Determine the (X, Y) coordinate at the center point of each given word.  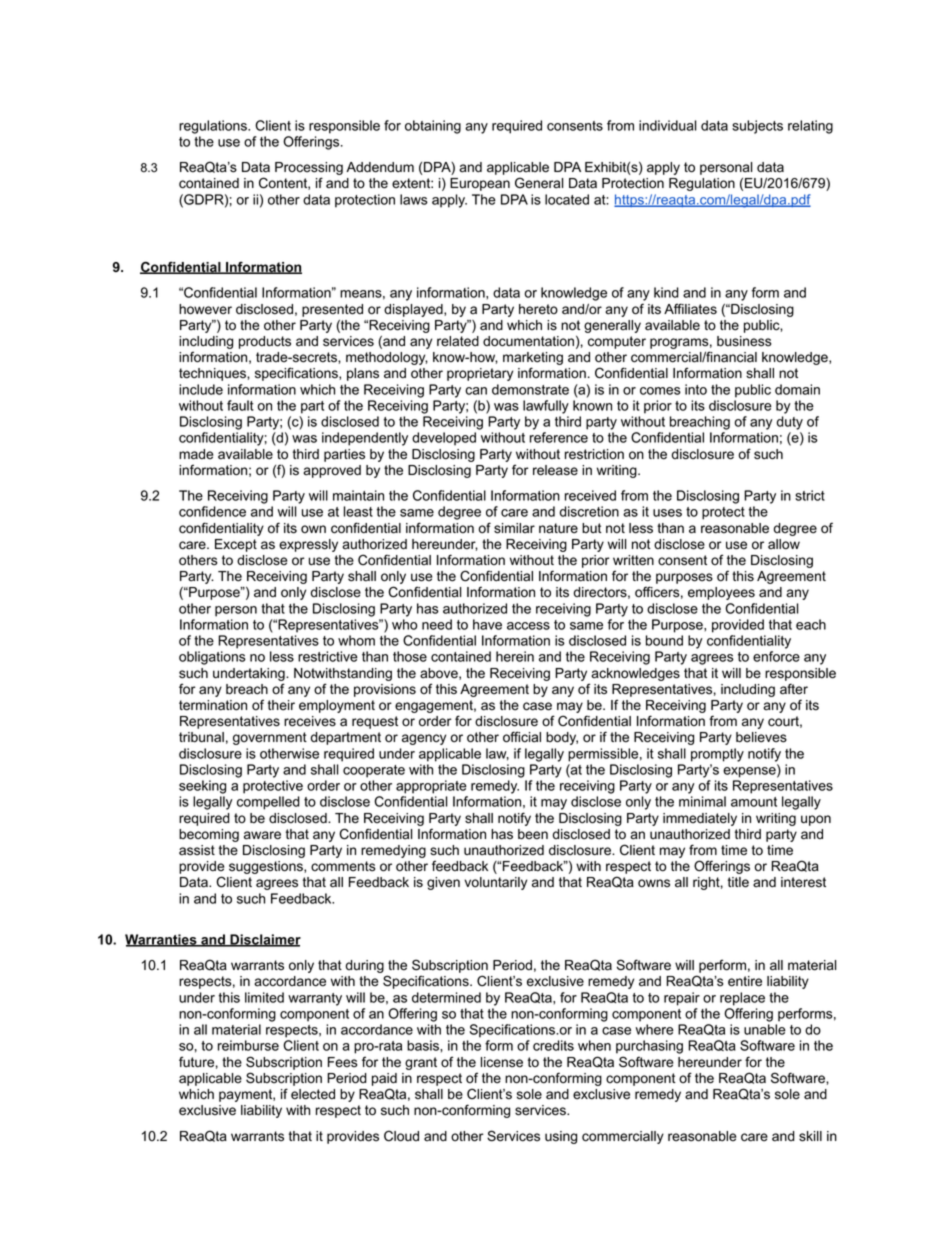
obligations (212, 658)
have (487, 624)
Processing (309, 170)
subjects (757, 127)
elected (313, 1094)
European (480, 184)
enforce (776, 656)
